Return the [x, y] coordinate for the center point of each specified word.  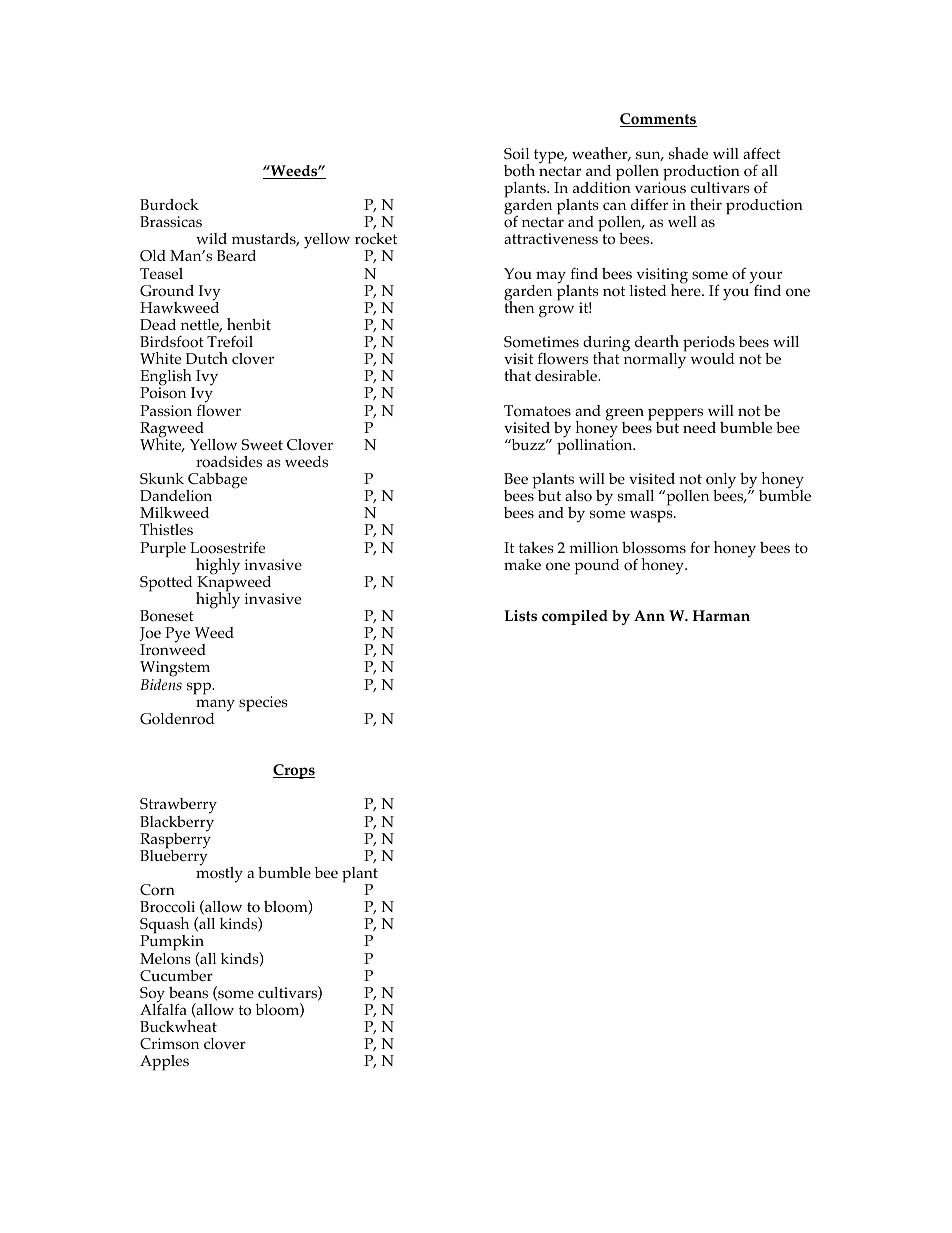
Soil [516, 154]
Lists [520, 616]
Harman [721, 615]
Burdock [169, 205]
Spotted [166, 584]
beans [188, 992]
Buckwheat [178, 1026]
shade [688, 153]
